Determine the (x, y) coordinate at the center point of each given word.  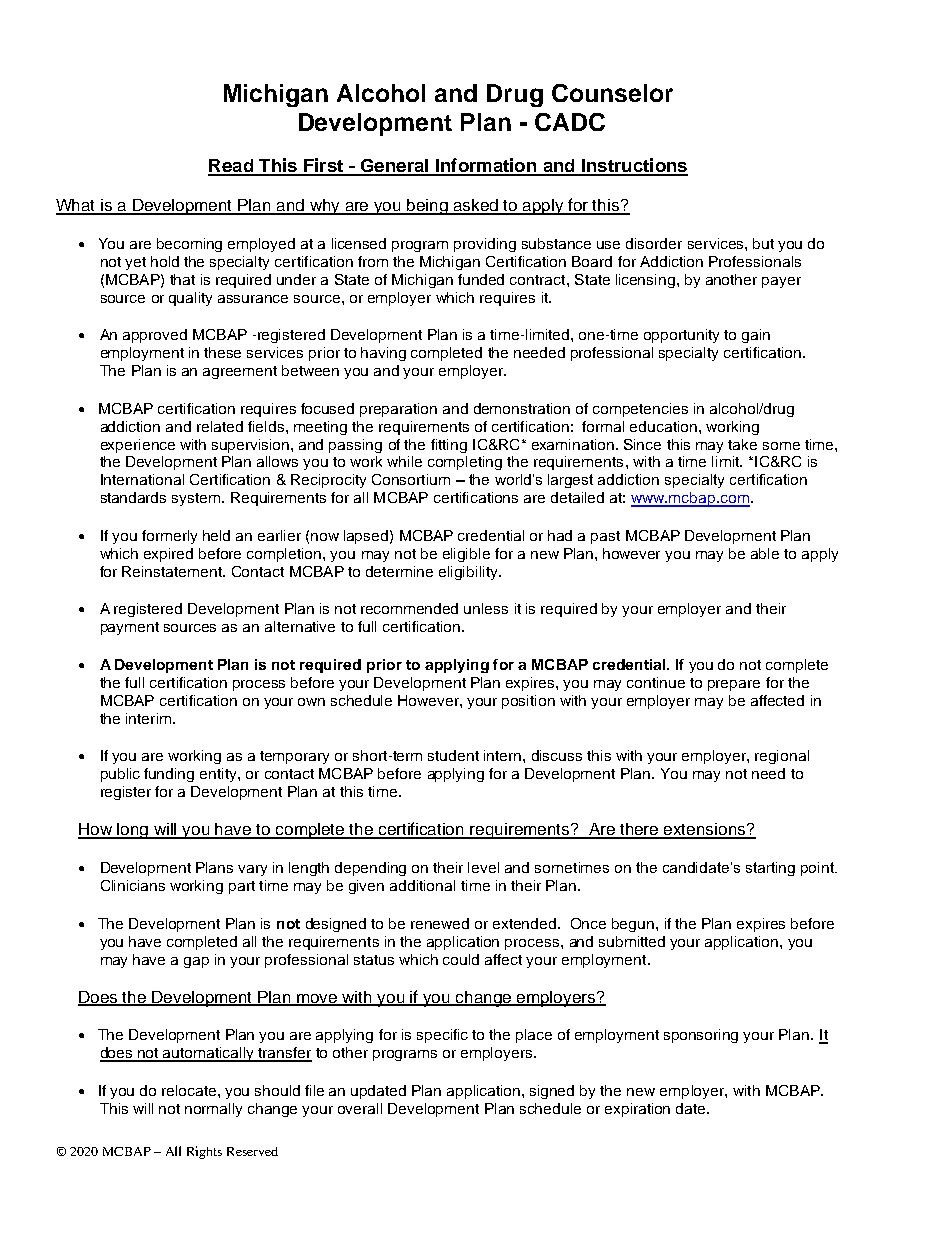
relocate (190, 1090)
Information (486, 166)
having (383, 354)
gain (756, 336)
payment (130, 628)
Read (231, 167)
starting (770, 869)
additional (422, 885)
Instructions (634, 166)
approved (155, 336)
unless (486, 608)
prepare (734, 685)
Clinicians (133, 885)
